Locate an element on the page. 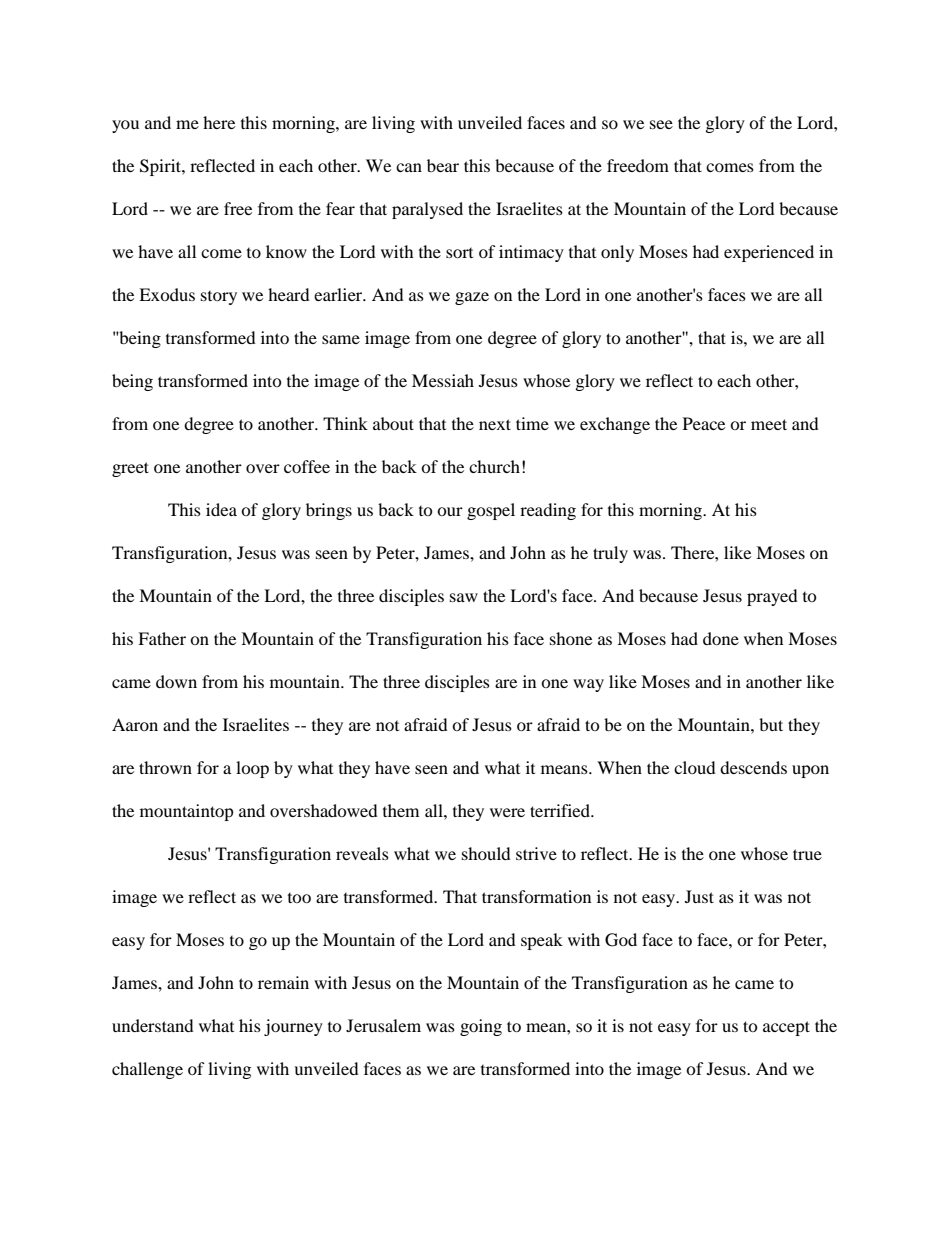  Messiah is located at coordinates (443, 380).
